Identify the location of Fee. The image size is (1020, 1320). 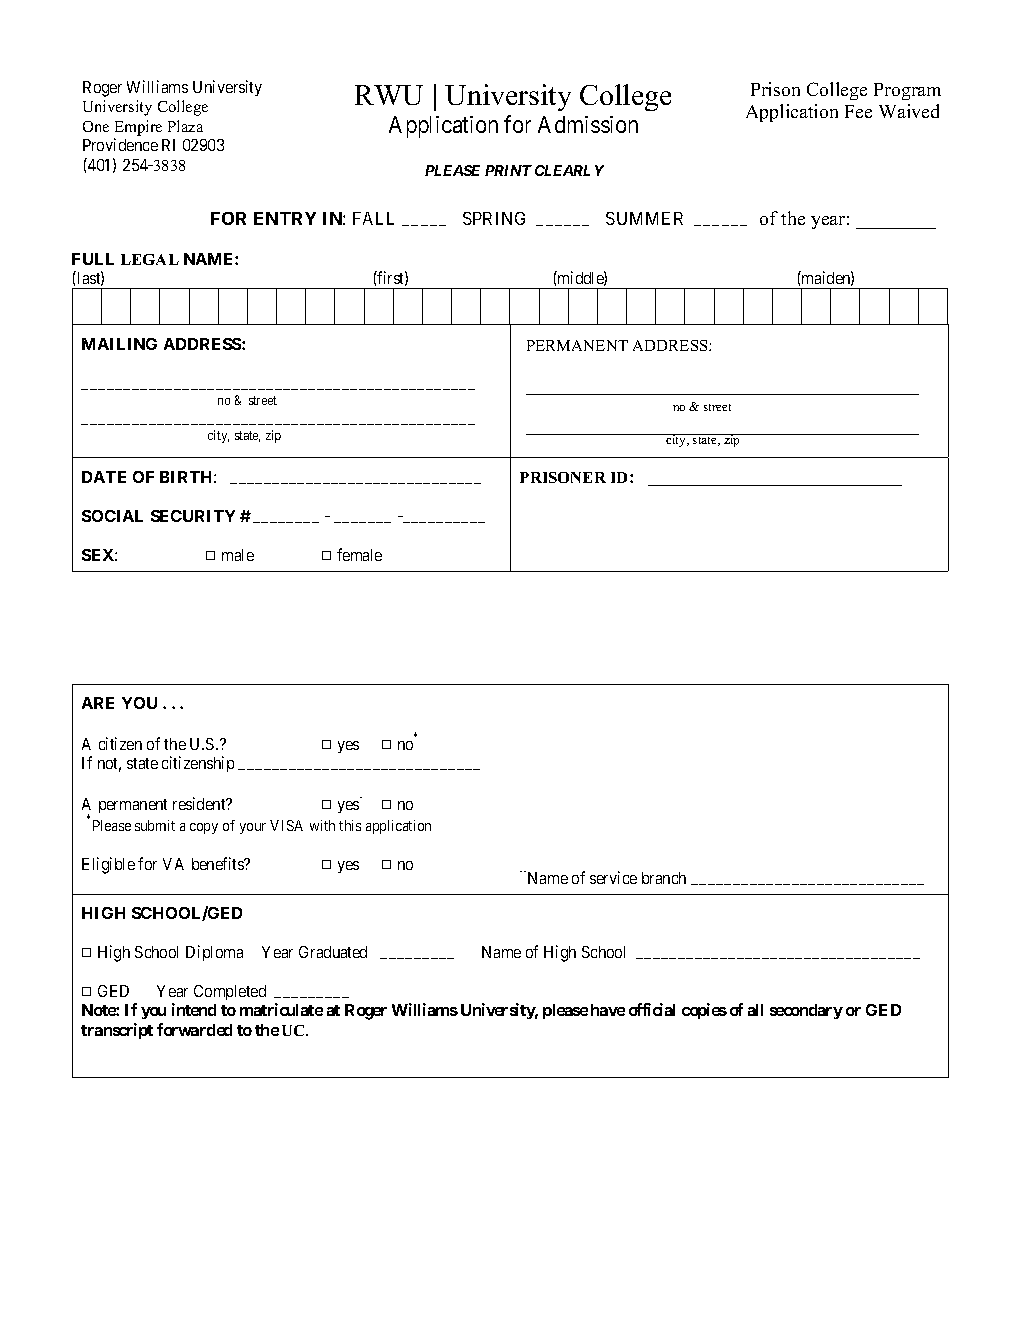
(858, 111).
